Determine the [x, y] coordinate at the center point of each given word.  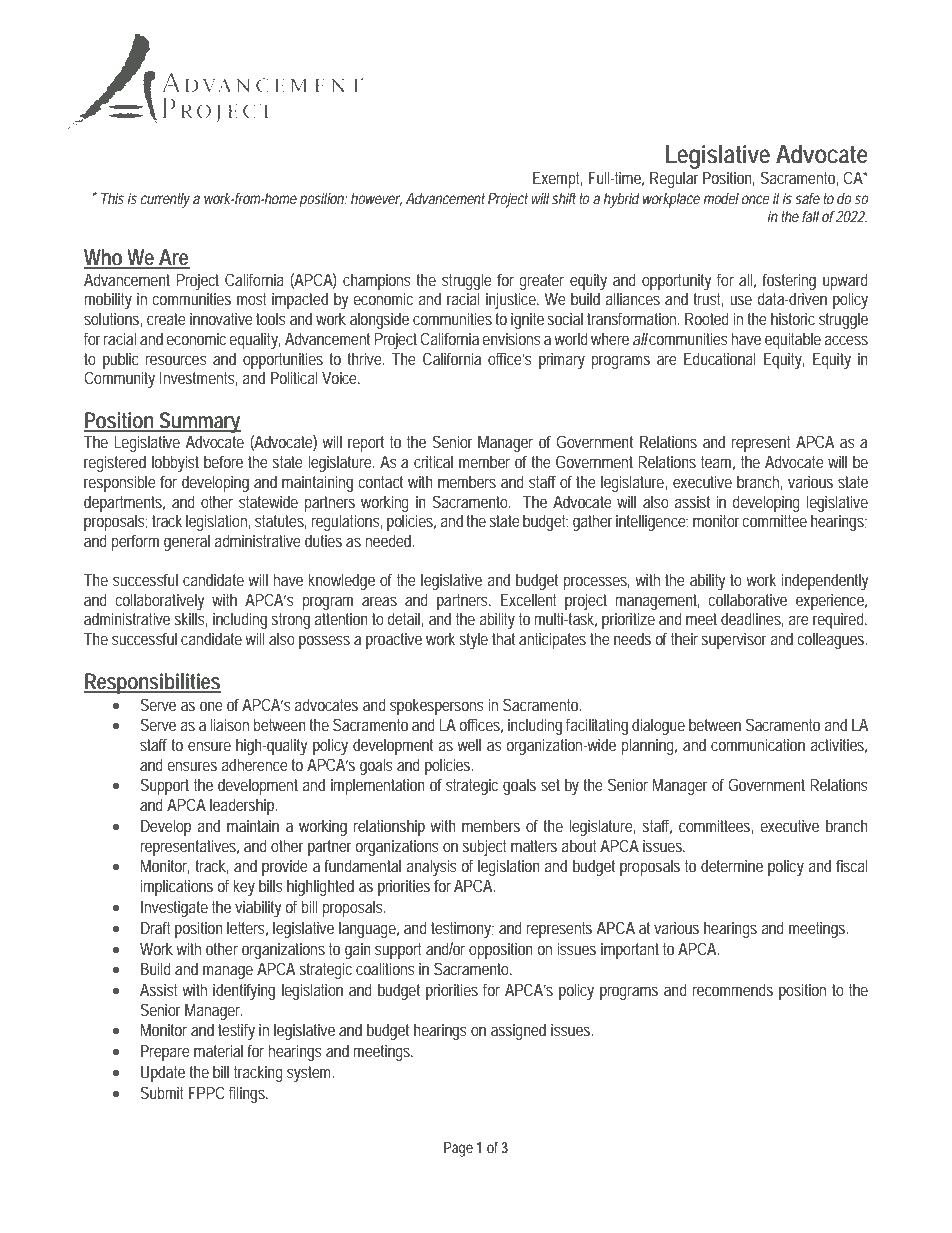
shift [564, 198]
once [755, 199]
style [474, 640]
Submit [162, 1092]
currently [165, 200]
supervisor [734, 640]
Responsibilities [152, 683]
